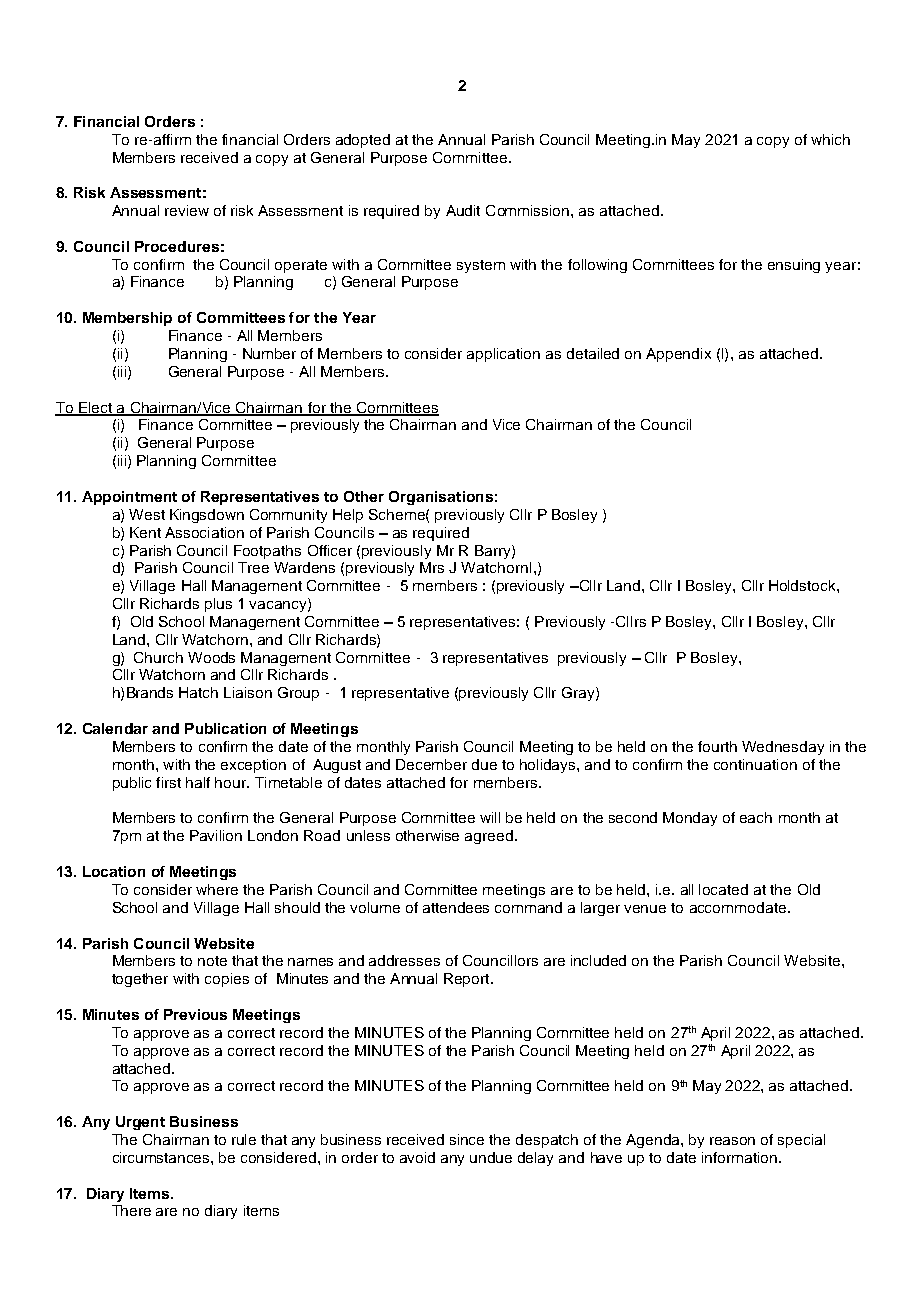  I want to click on Appendix, so click(678, 355).
